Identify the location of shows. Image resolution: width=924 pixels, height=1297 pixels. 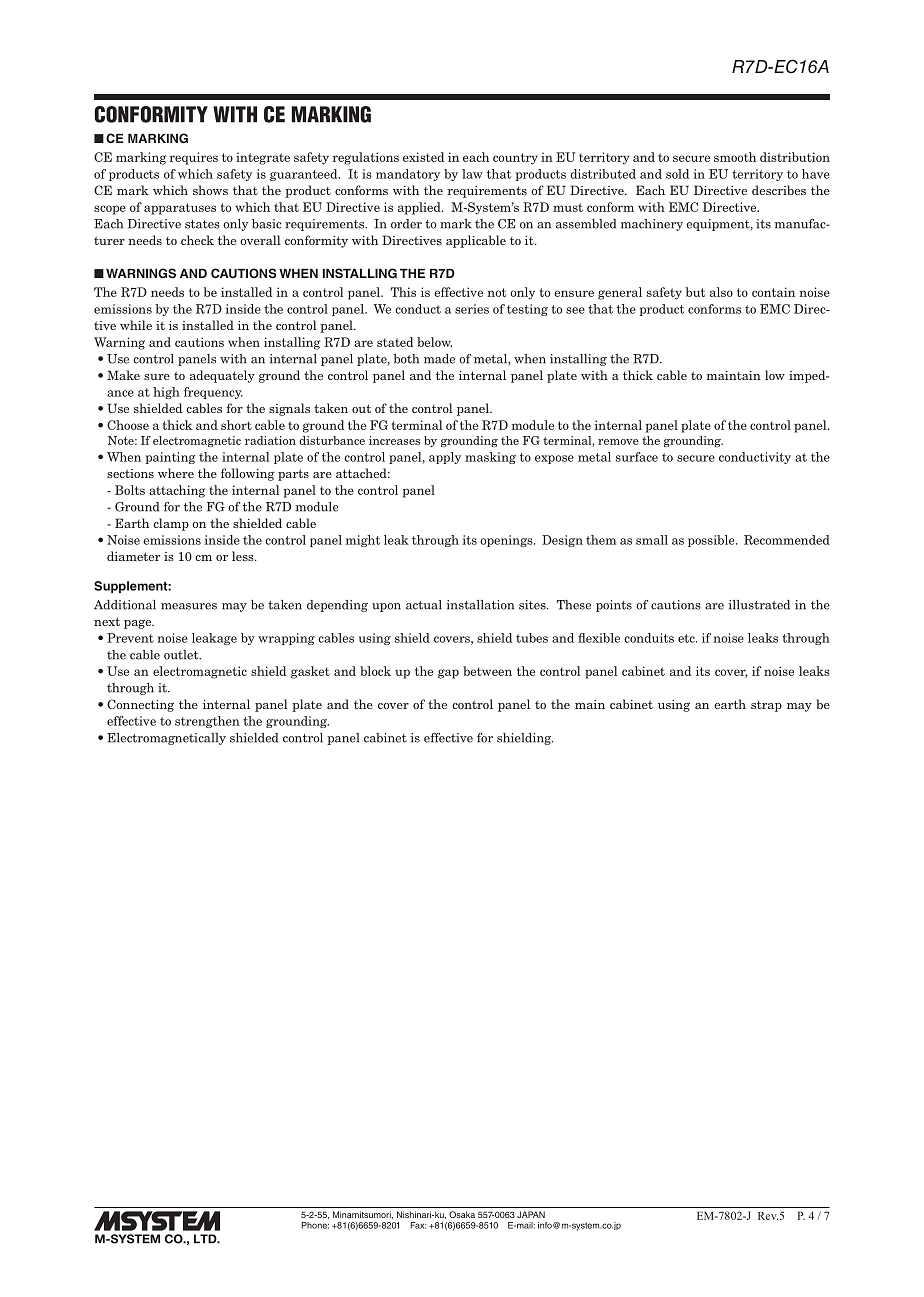
(210, 190).
